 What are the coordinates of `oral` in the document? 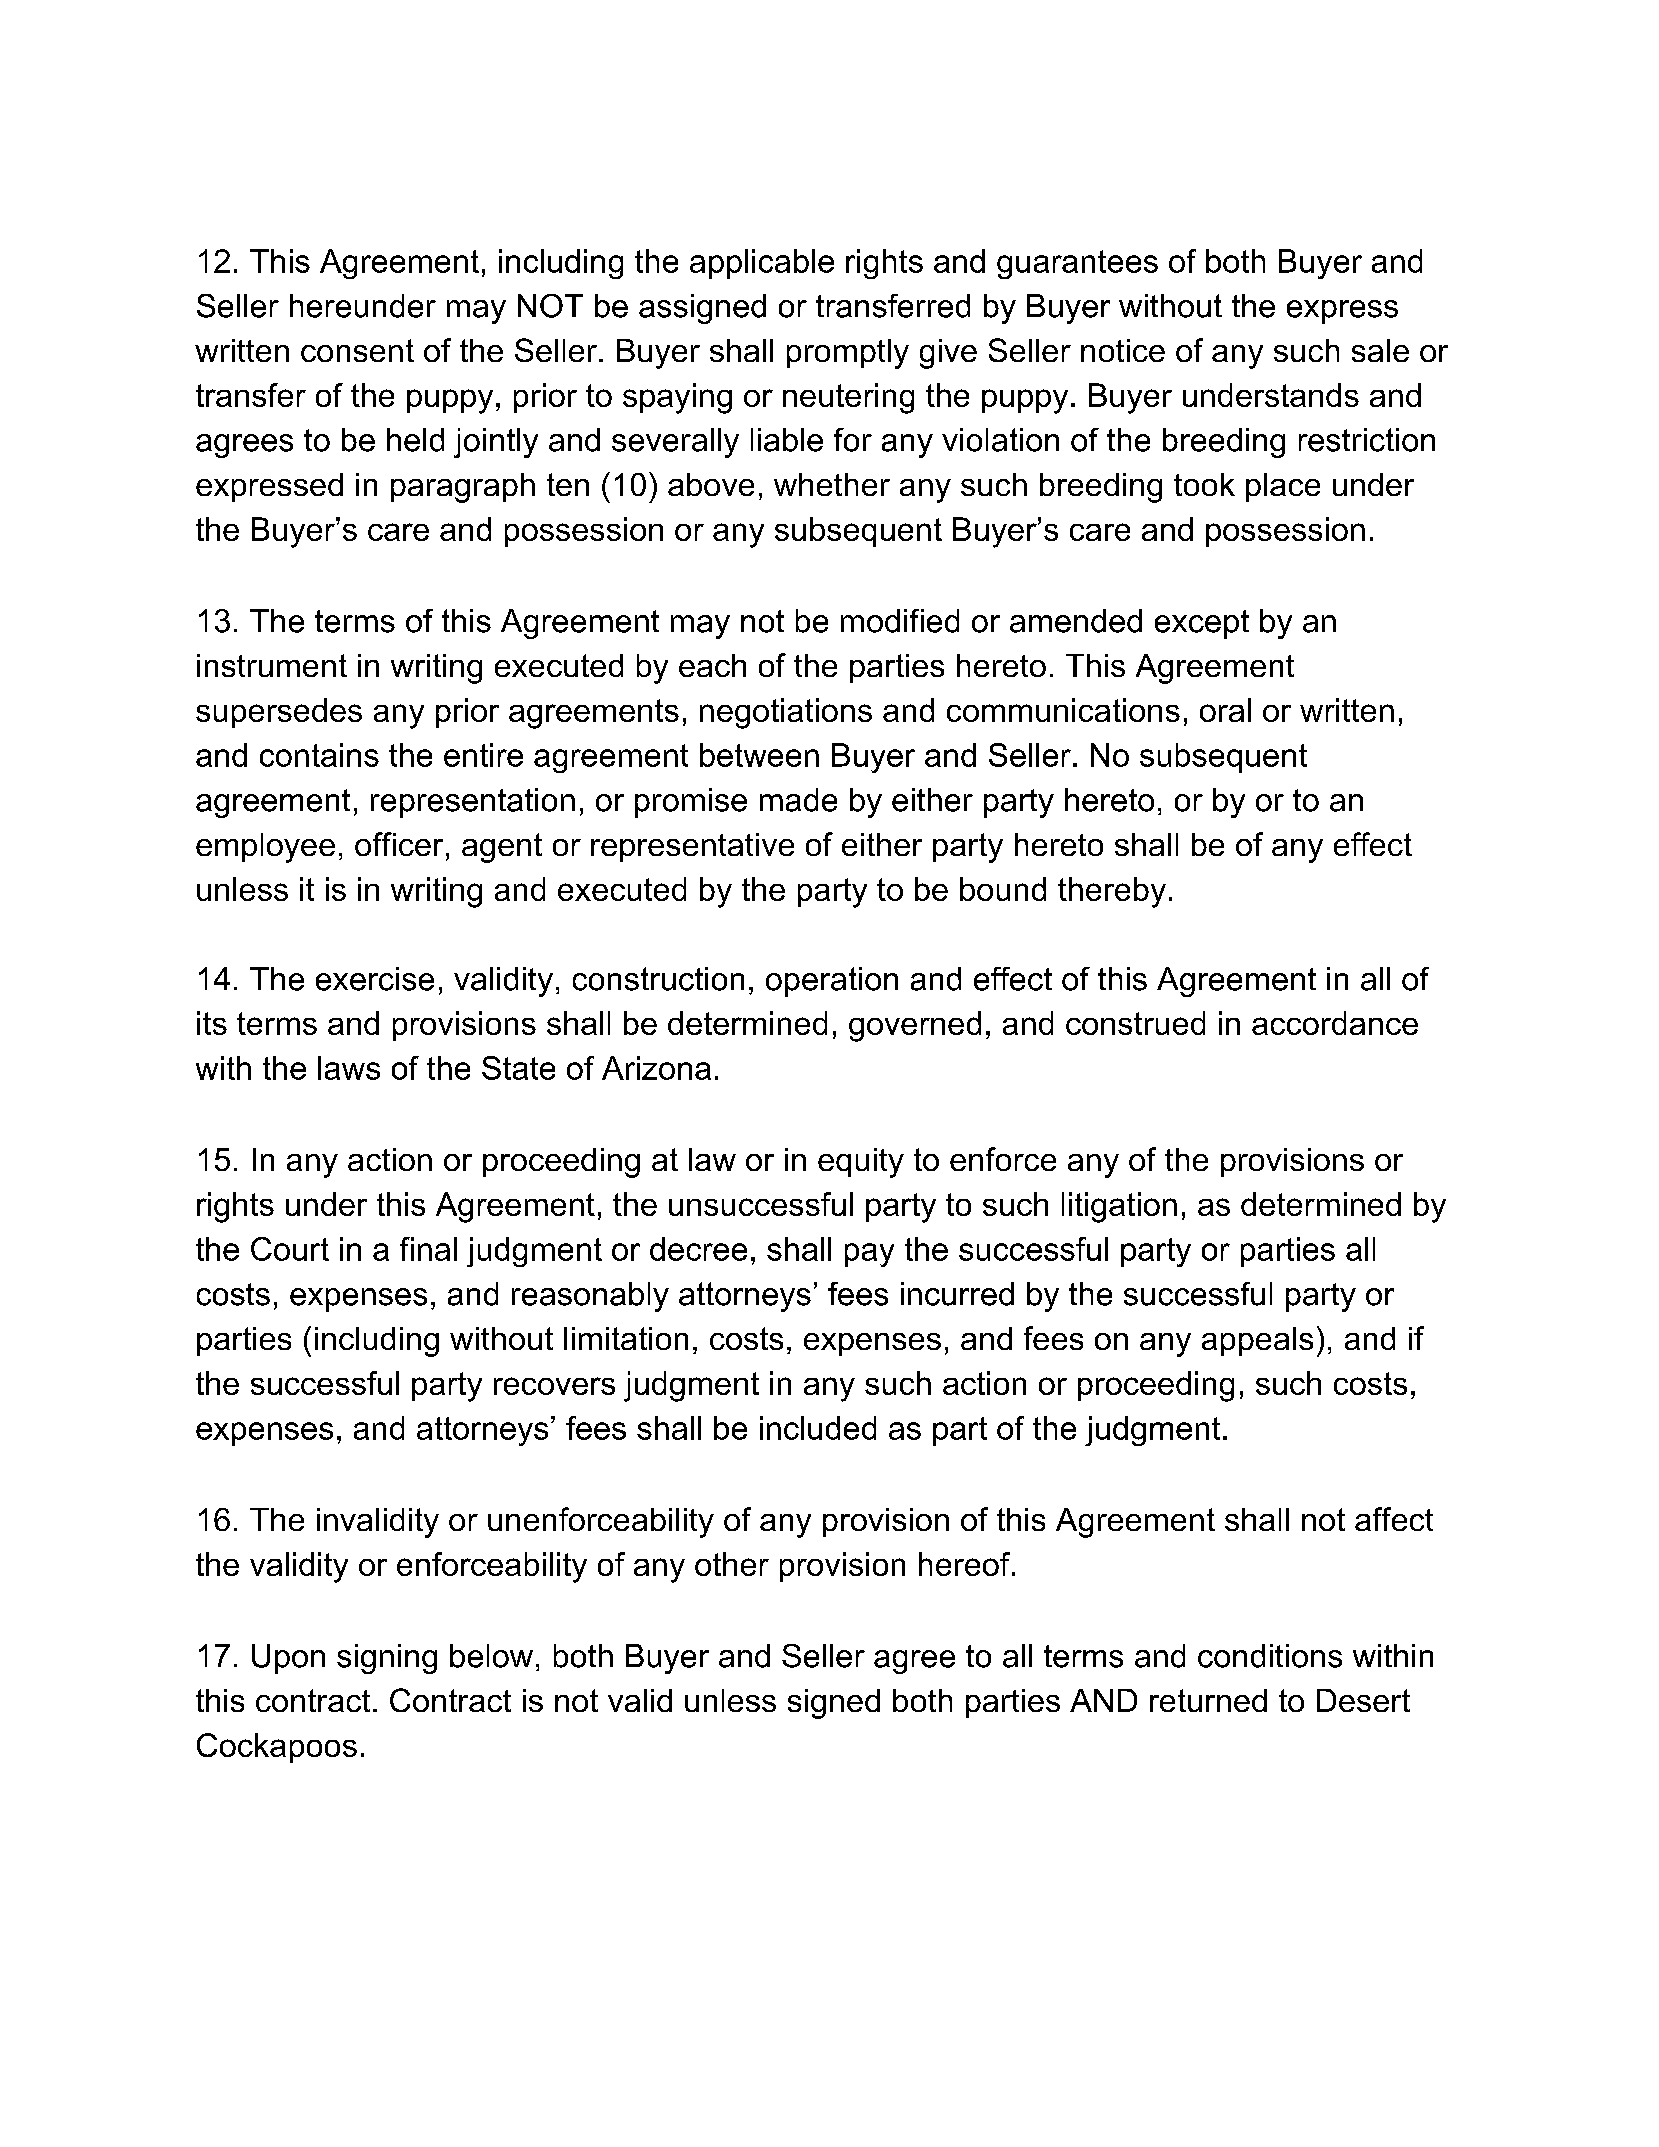 It's located at (1225, 710).
